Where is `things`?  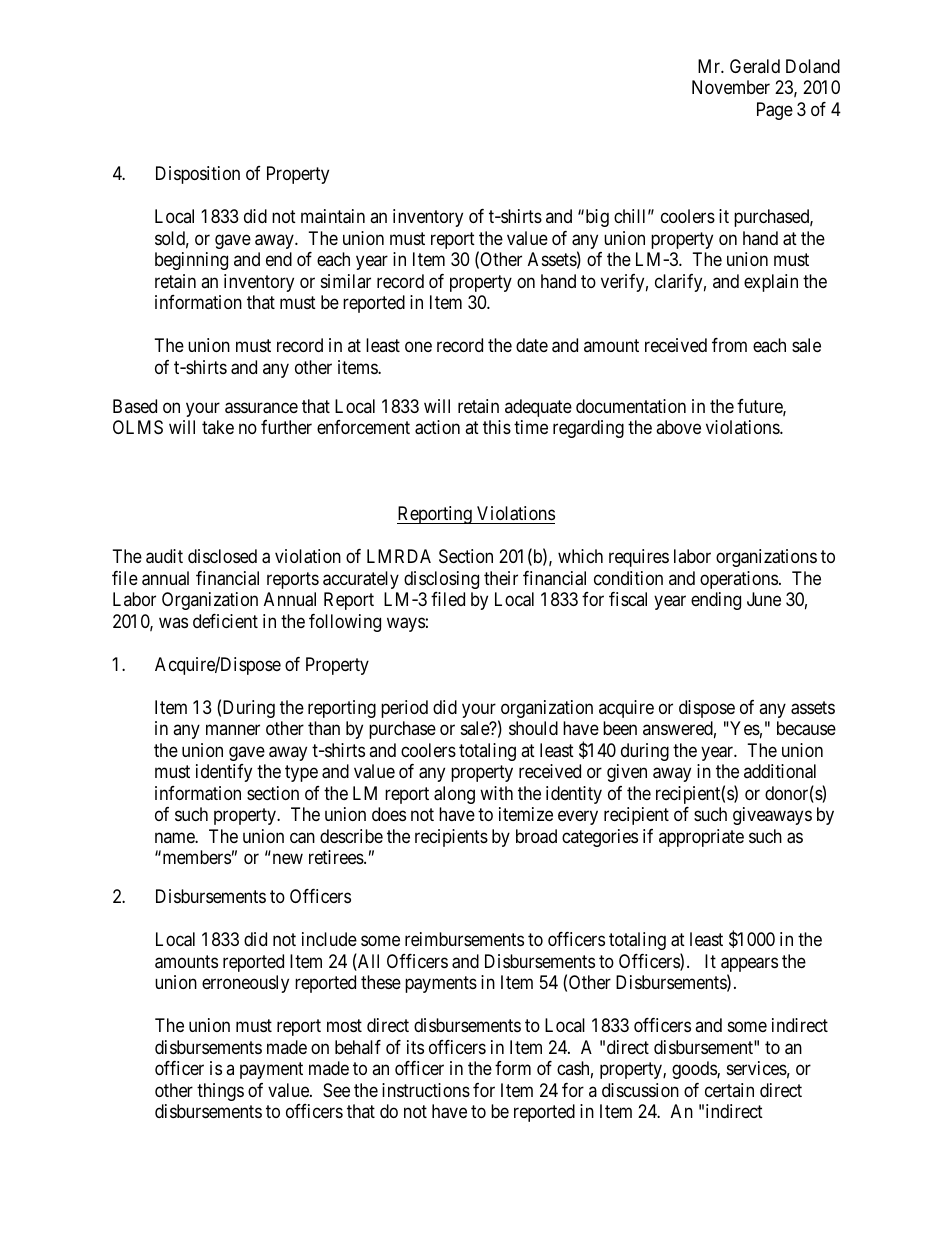 things is located at coordinates (220, 1092).
